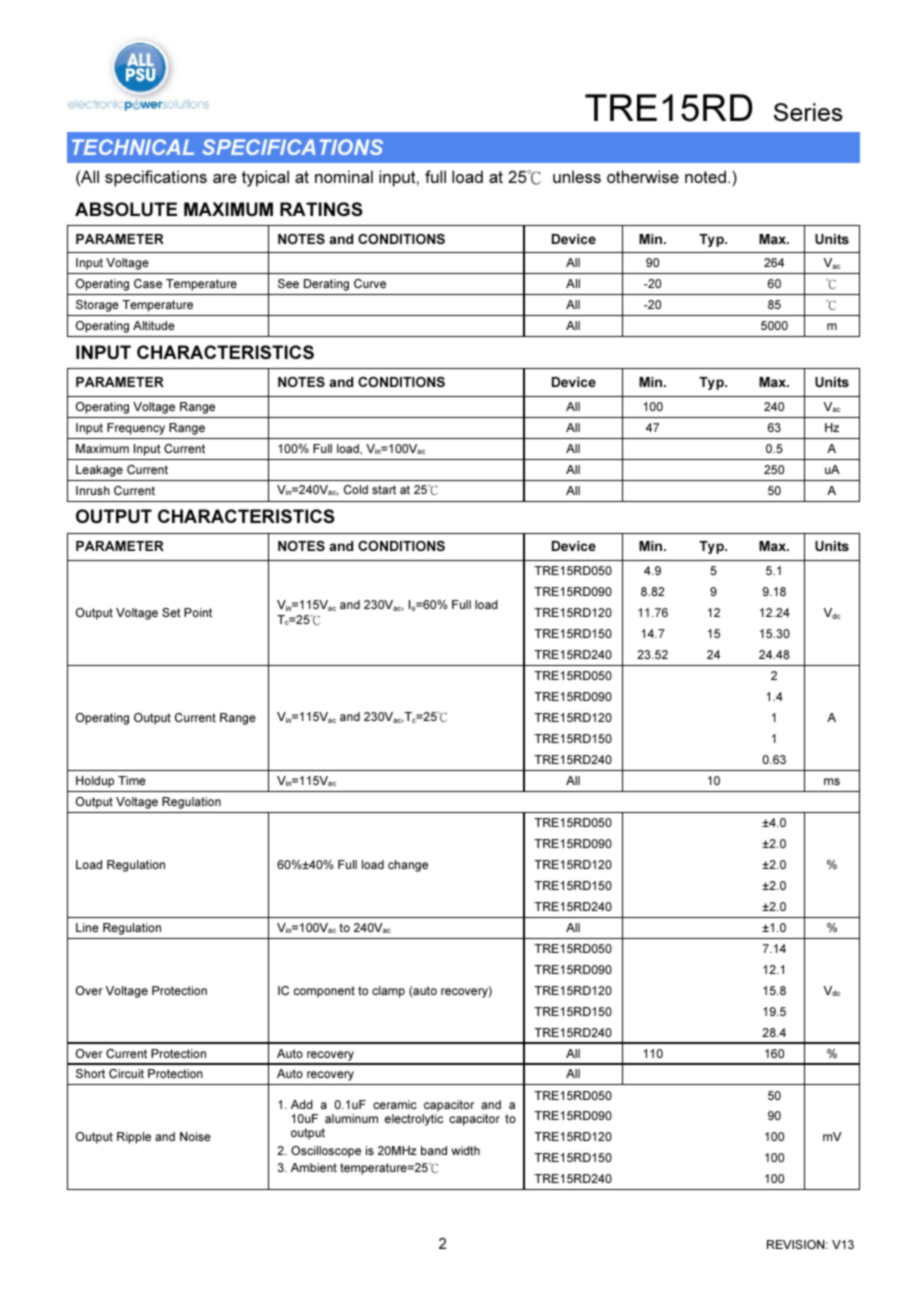 The width and height of the image is (924, 1308). Describe the element at coordinates (344, 176) in the image. I see `nominal` at that location.
